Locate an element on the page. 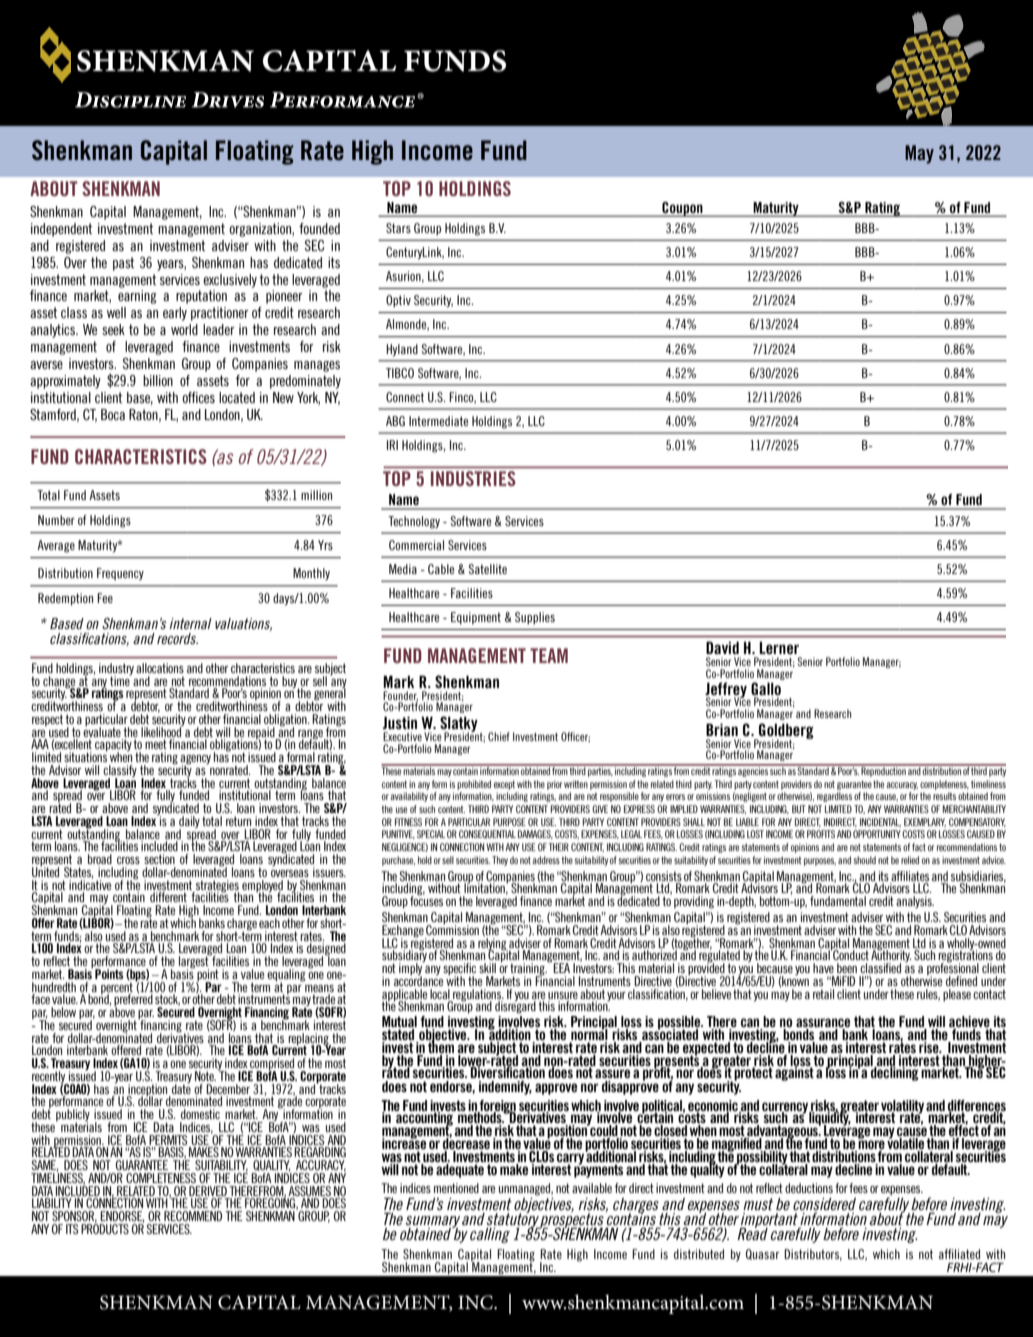 The height and width of the page is (1337, 1033). considered is located at coordinates (824, 1205).
